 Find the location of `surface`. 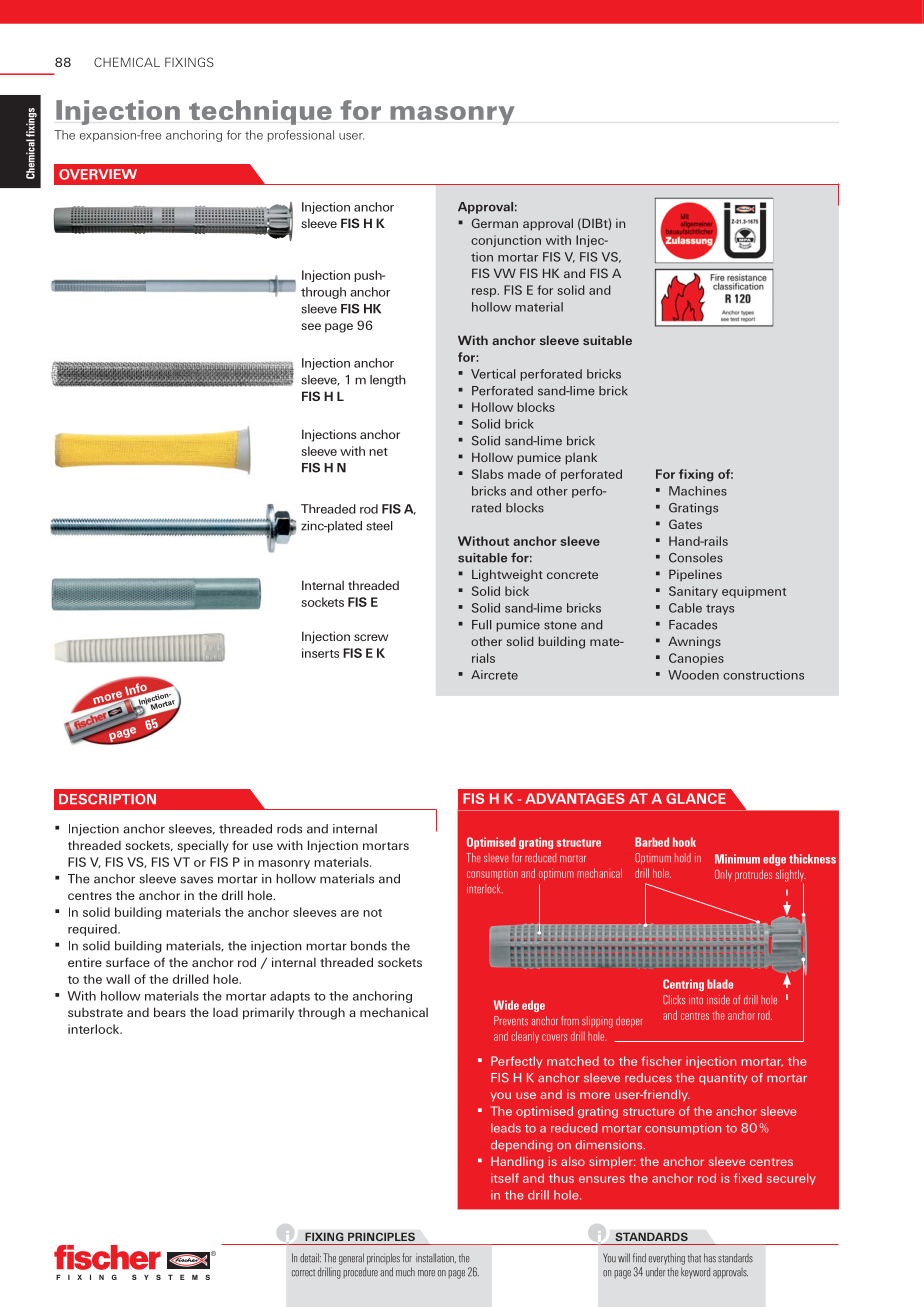

surface is located at coordinates (128, 962).
